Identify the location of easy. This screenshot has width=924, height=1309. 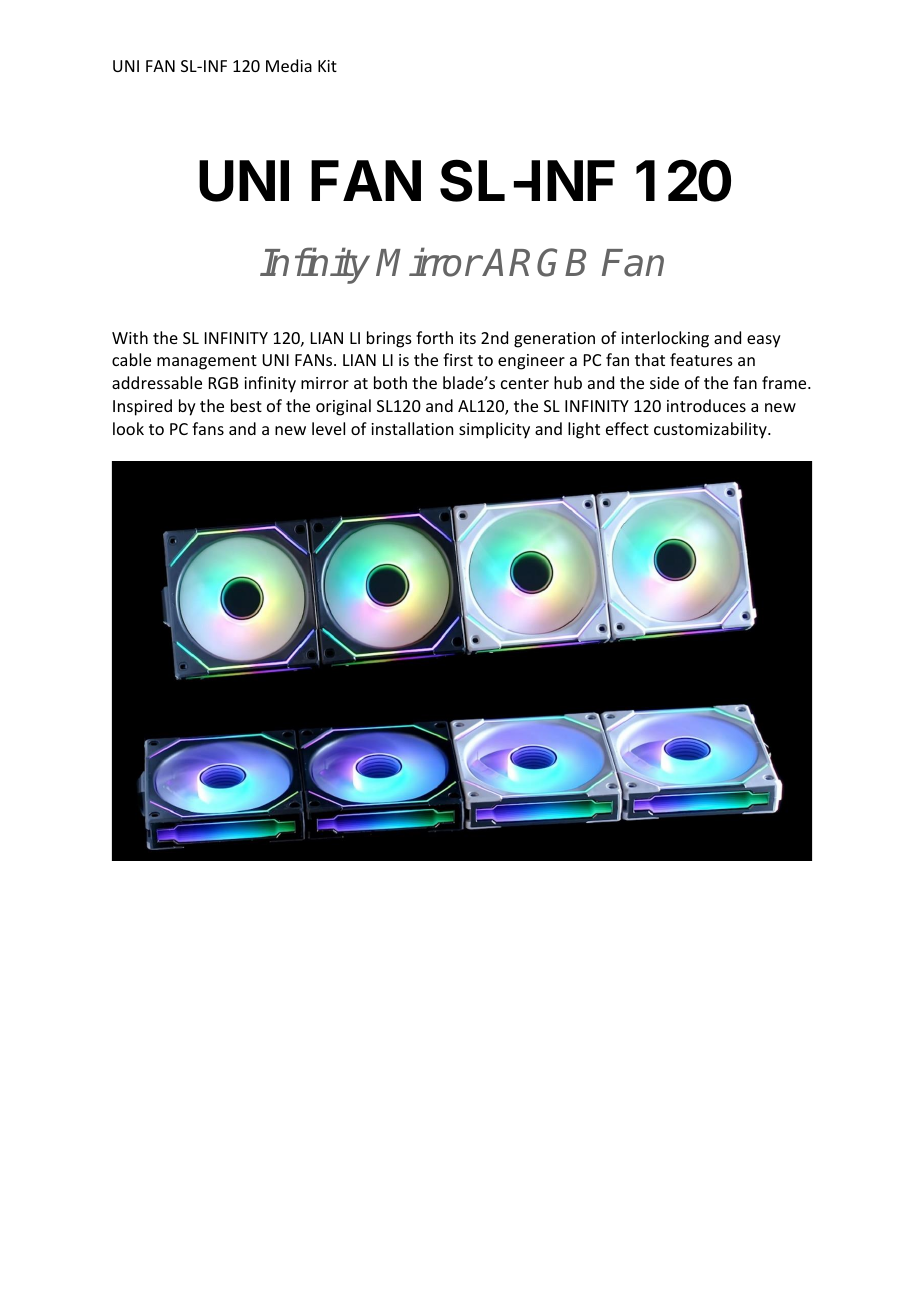
(764, 341).
